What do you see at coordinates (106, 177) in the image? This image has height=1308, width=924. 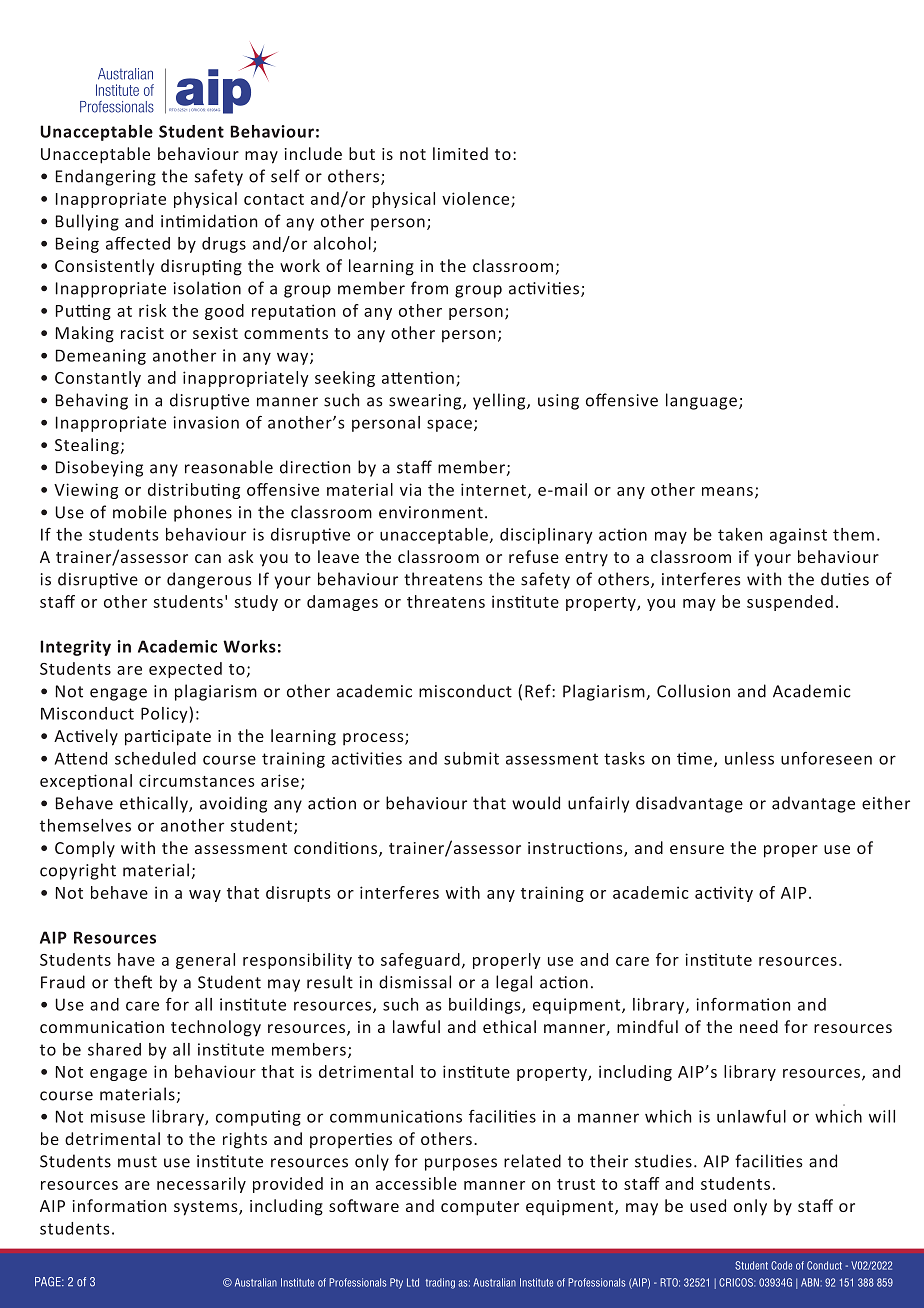 I see `Endangering` at bounding box center [106, 177].
